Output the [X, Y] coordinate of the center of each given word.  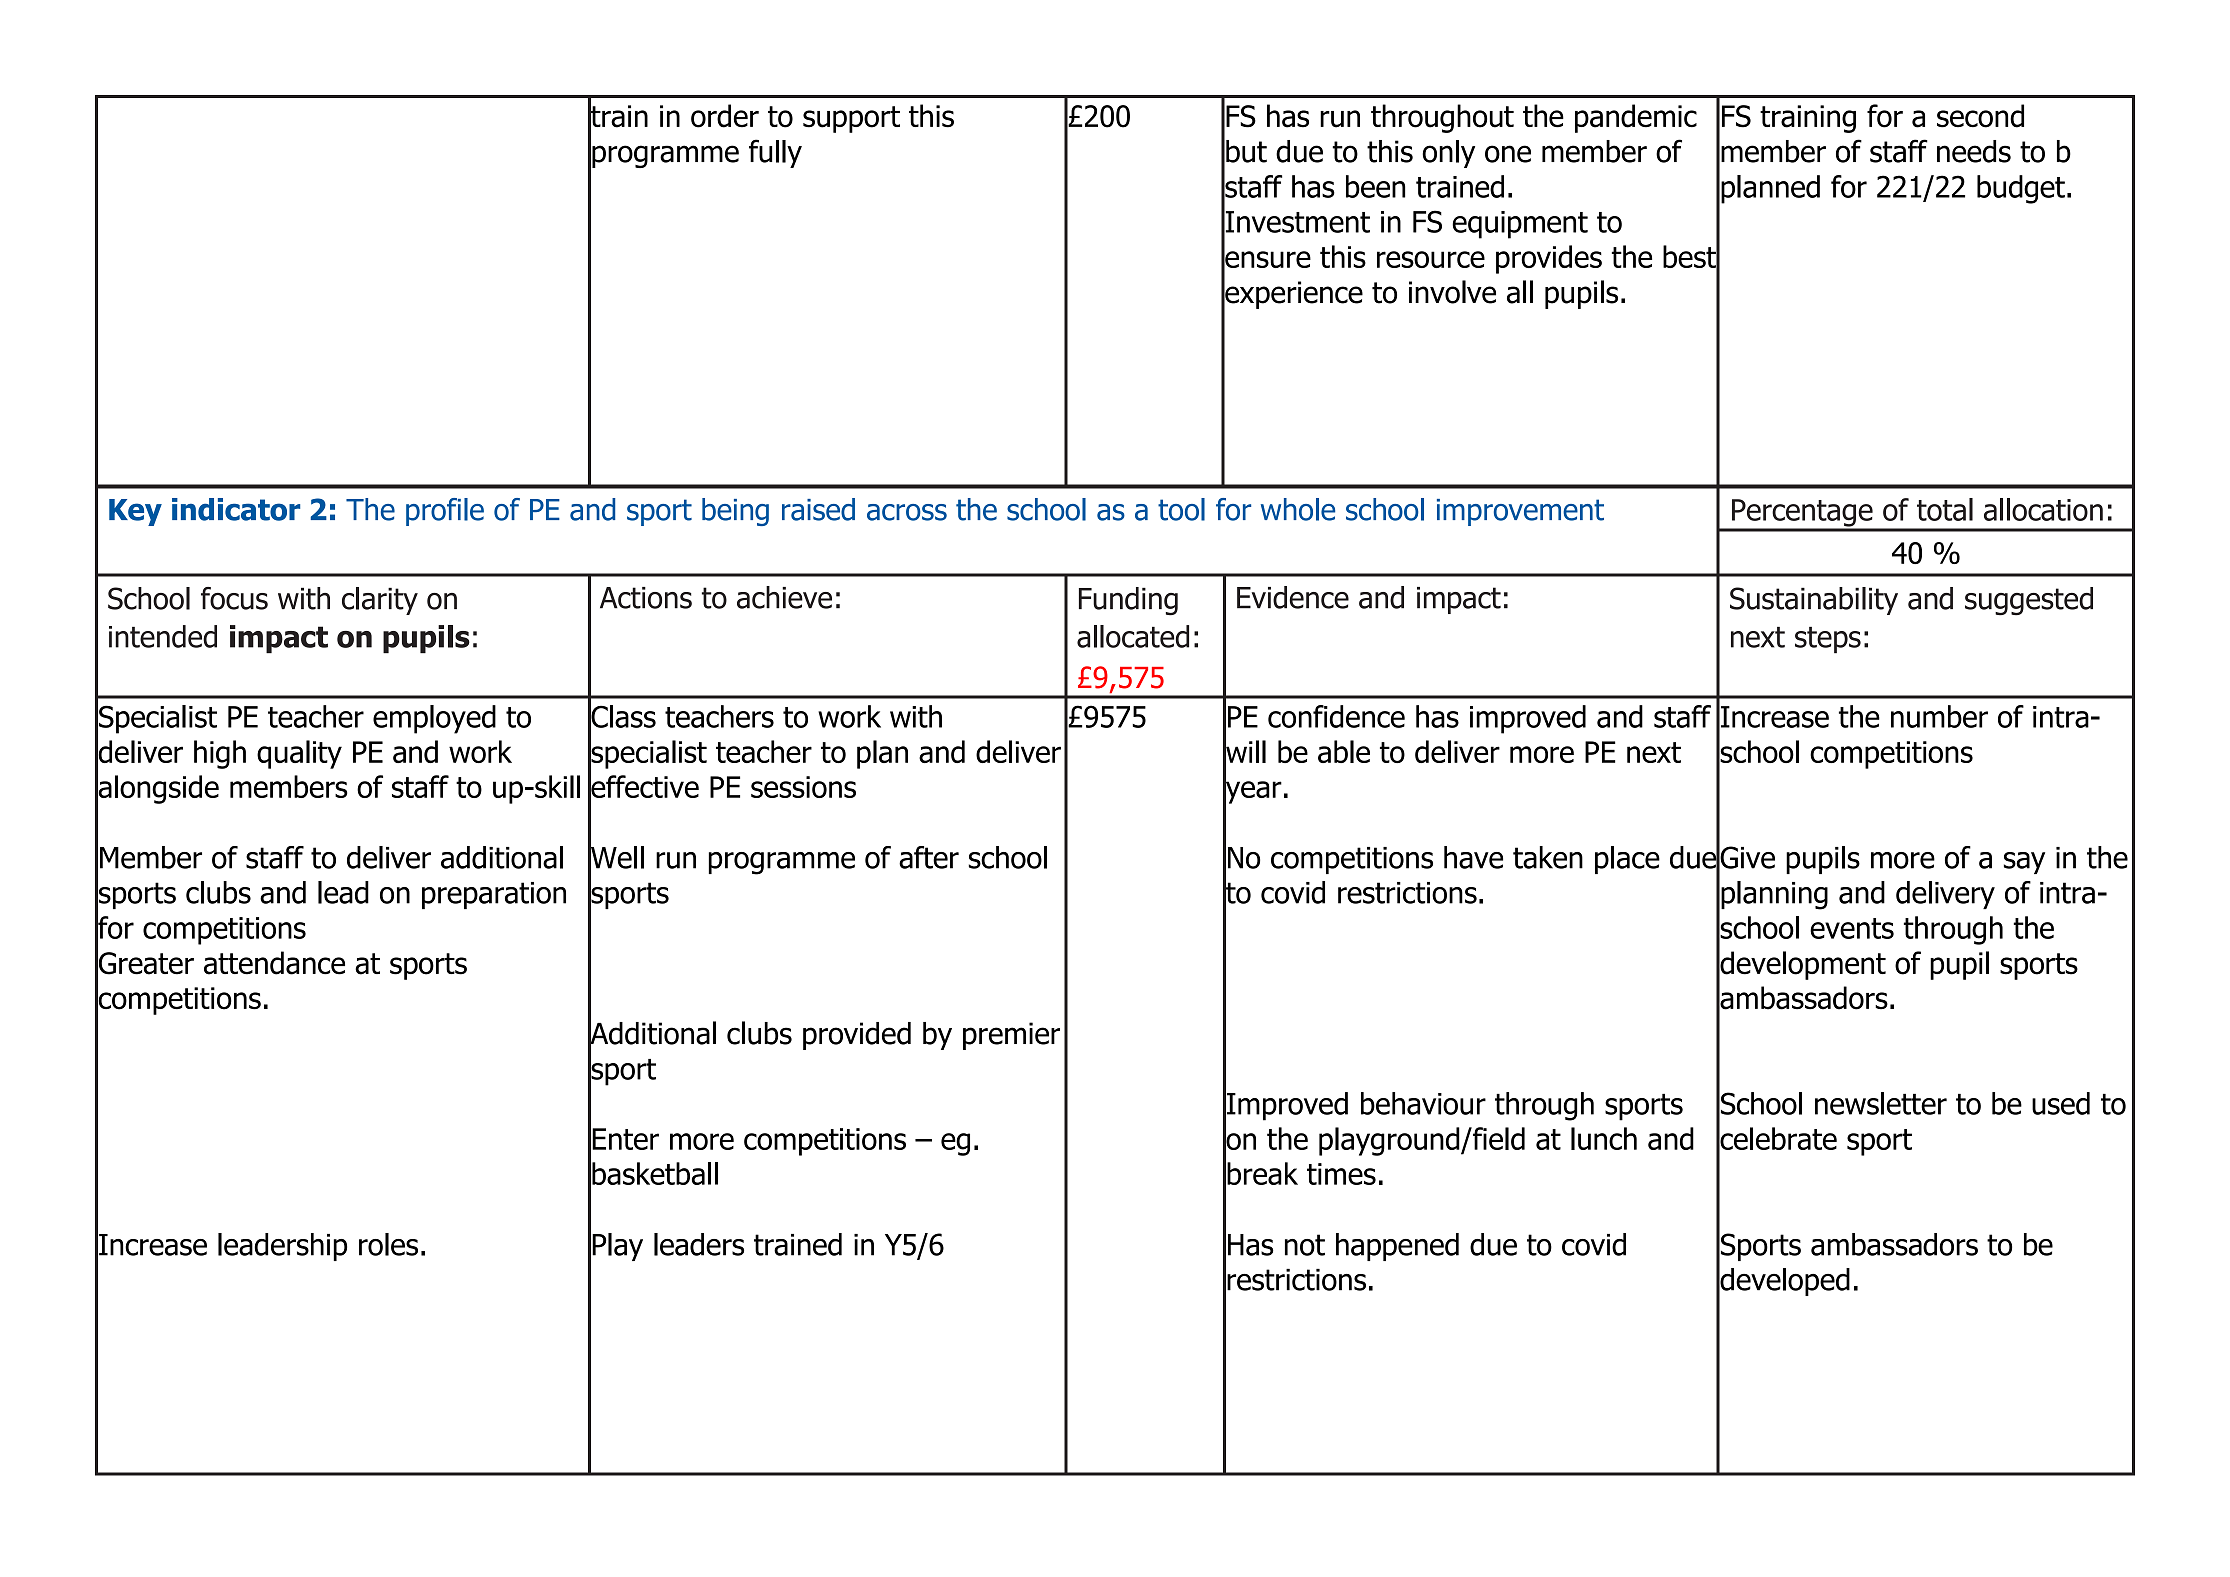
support [851, 119]
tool [1181, 509]
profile [445, 512]
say [2024, 863]
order [725, 116]
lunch [1604, 1138]
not [1305, 1245]
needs [1974, 151]
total [1945, 509]
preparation [494, 895]
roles [388, 1244]
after [929, 857]
